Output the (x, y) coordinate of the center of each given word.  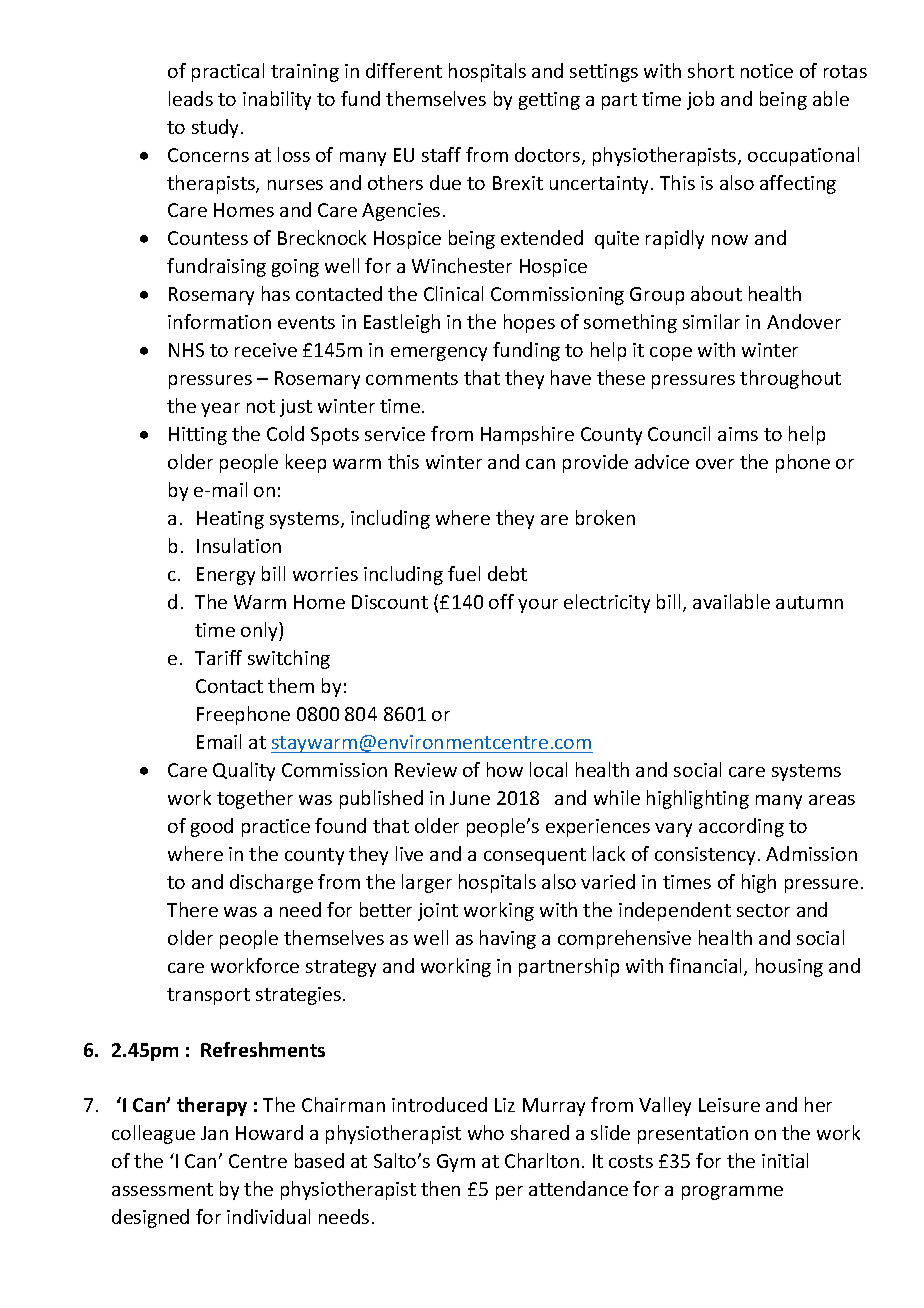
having (508, 939)
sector (763, 910)
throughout (790, 379)
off (501, 601)
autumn (809, 602)
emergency (439, 354)
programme (732, 1193)
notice (767, 71)
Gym (456, 1163)
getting (549, 101)
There (192, 909)
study (217, 128)
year (220, 410)
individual (268, 1216)
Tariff (218, 657)
